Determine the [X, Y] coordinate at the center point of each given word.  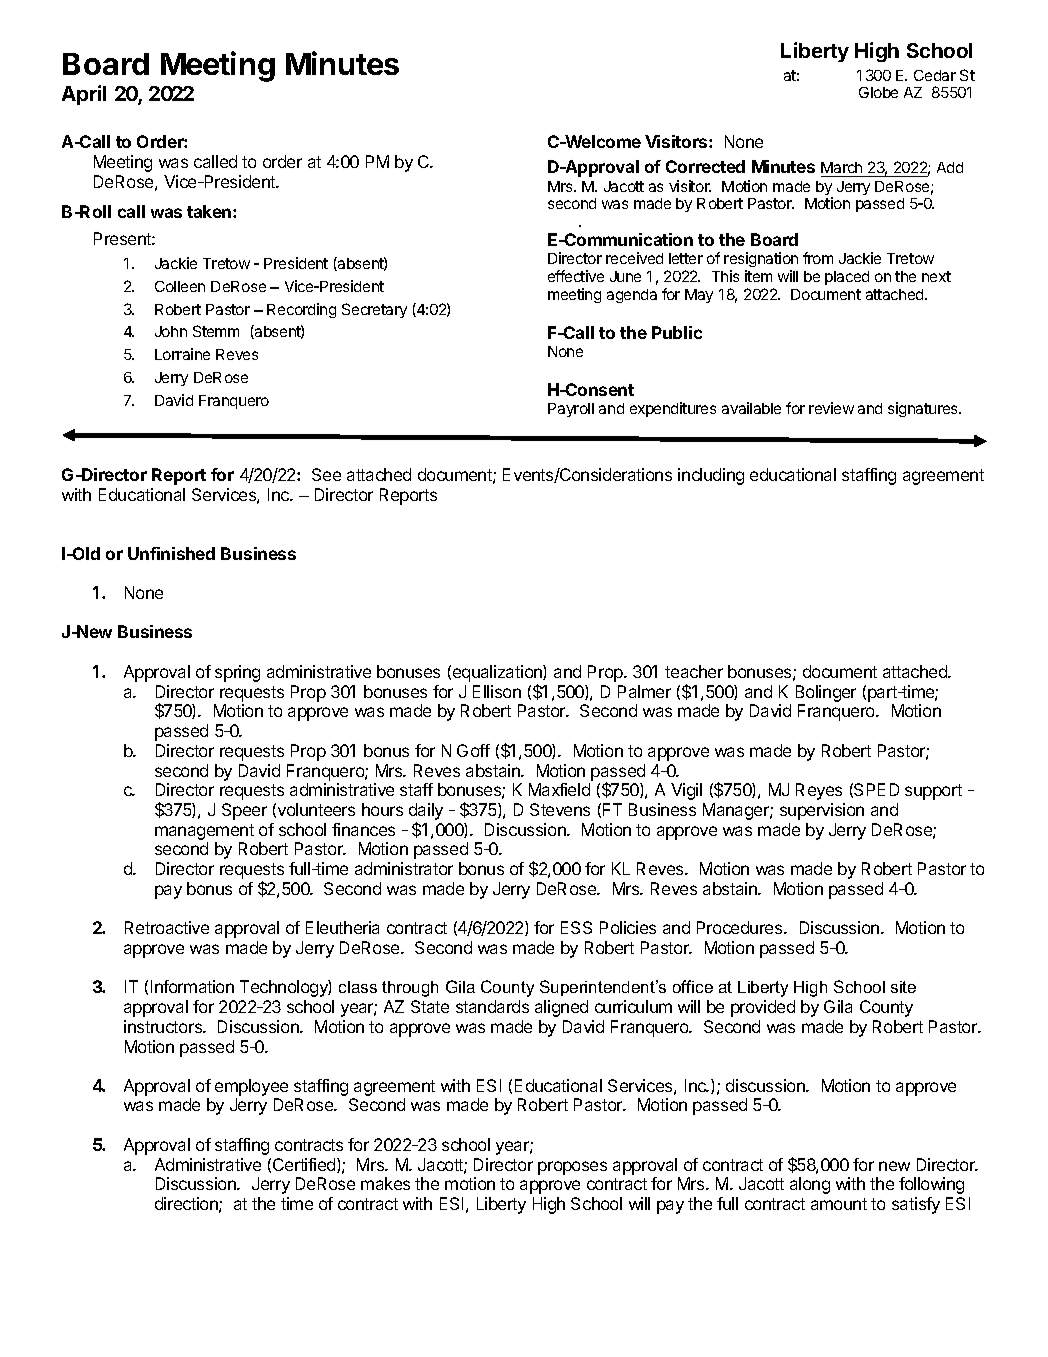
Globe [878, 92]
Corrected [705, 166]
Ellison [497, 691]
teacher [694, 671]
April [84, 95]
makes [385, 1183]
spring [237, 673]
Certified [305, 1165]
